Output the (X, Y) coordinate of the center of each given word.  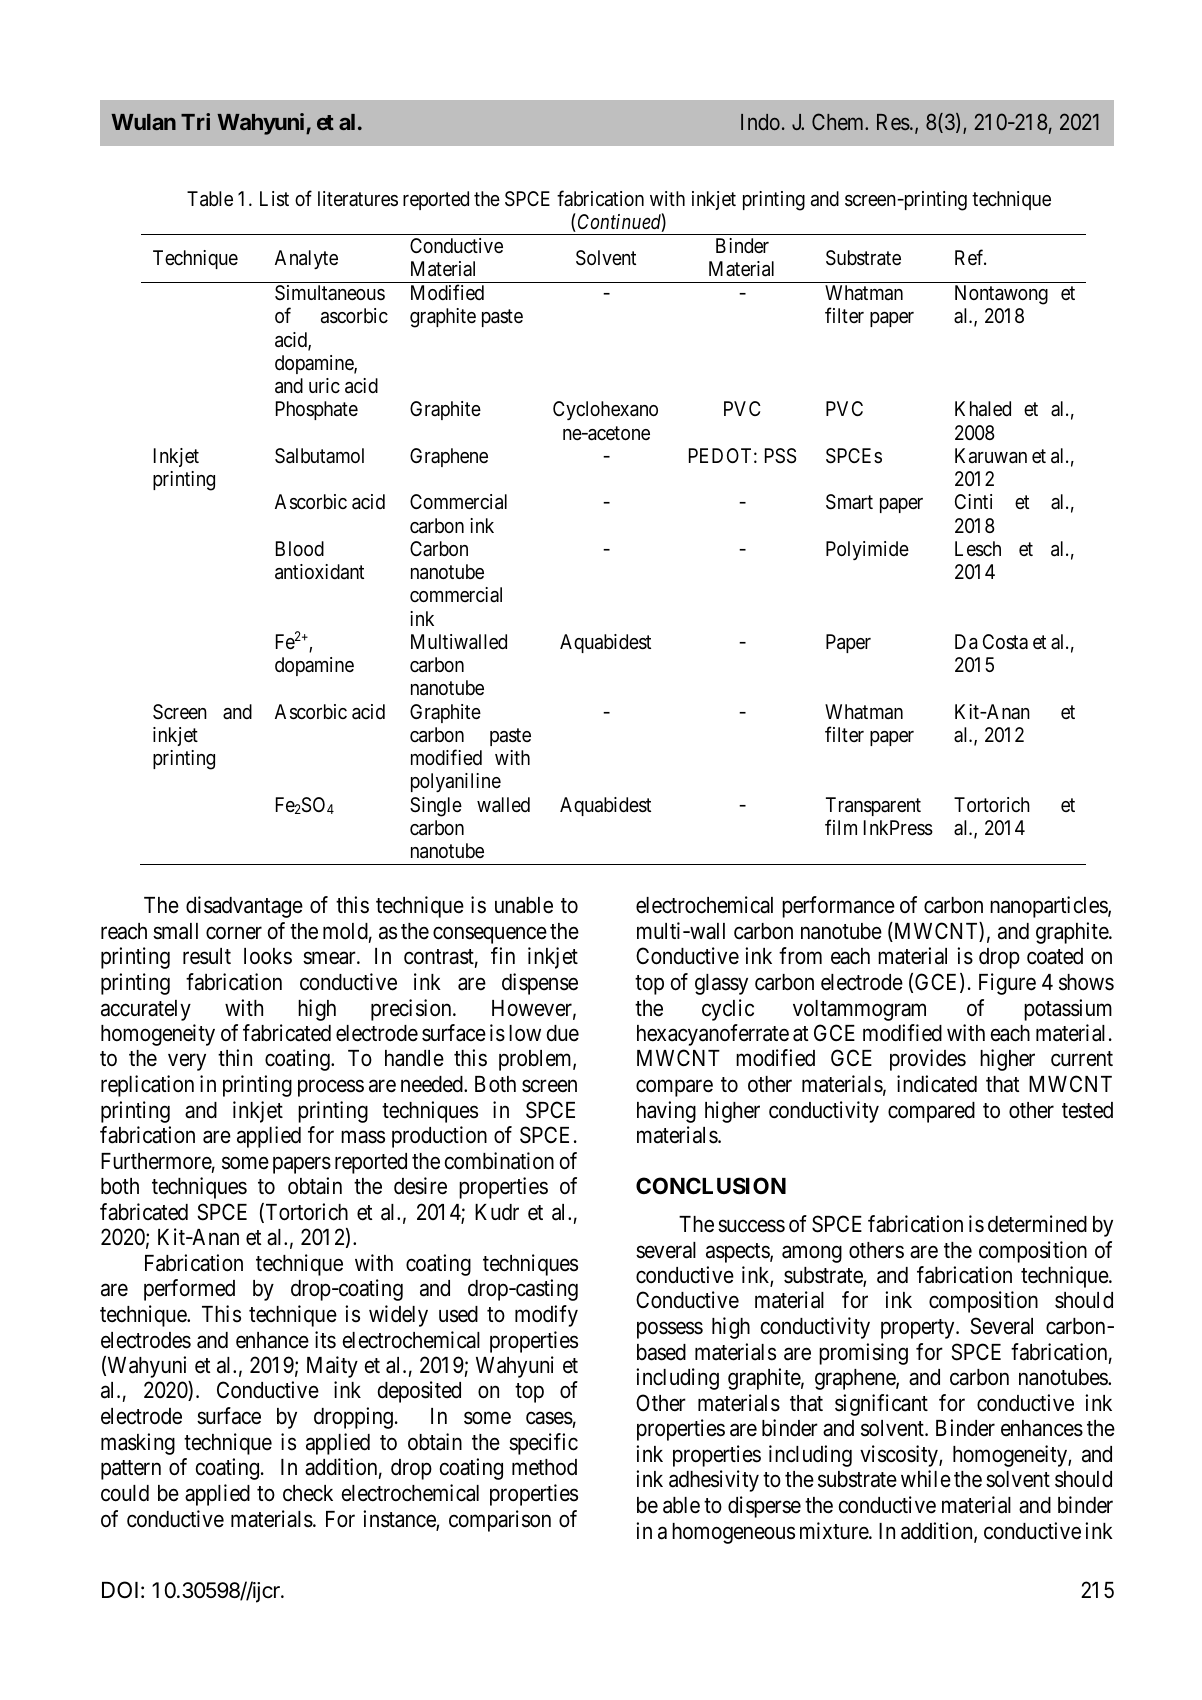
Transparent (873, 806)
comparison (500, 1521)
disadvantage (244, 907)
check (308, 1493)
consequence (490, 935)
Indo (760, 122)
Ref (970, 257)
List (274, 199)
